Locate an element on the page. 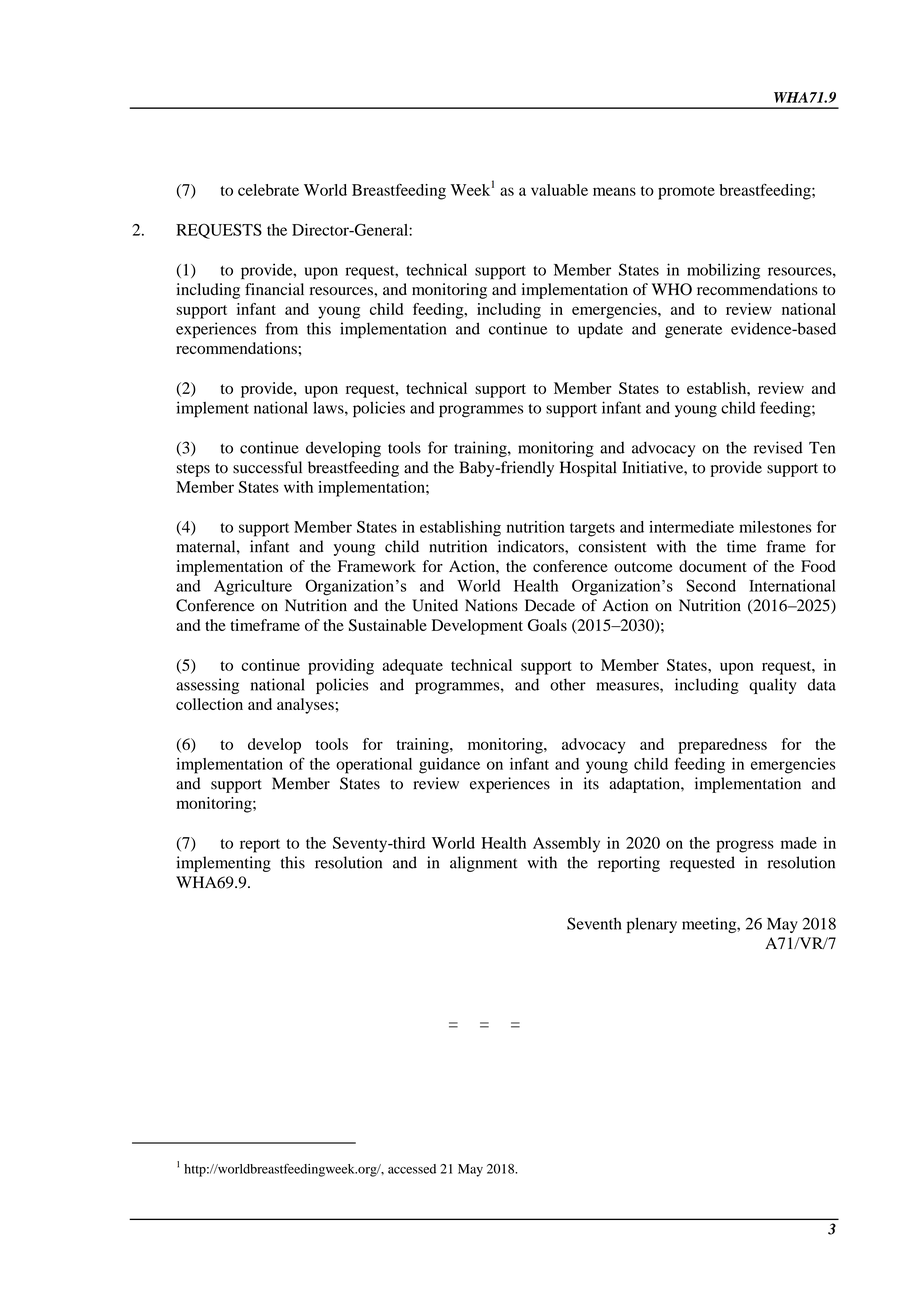 This image has height=1308, width=924. progress is located at coordinates (745, 846).
